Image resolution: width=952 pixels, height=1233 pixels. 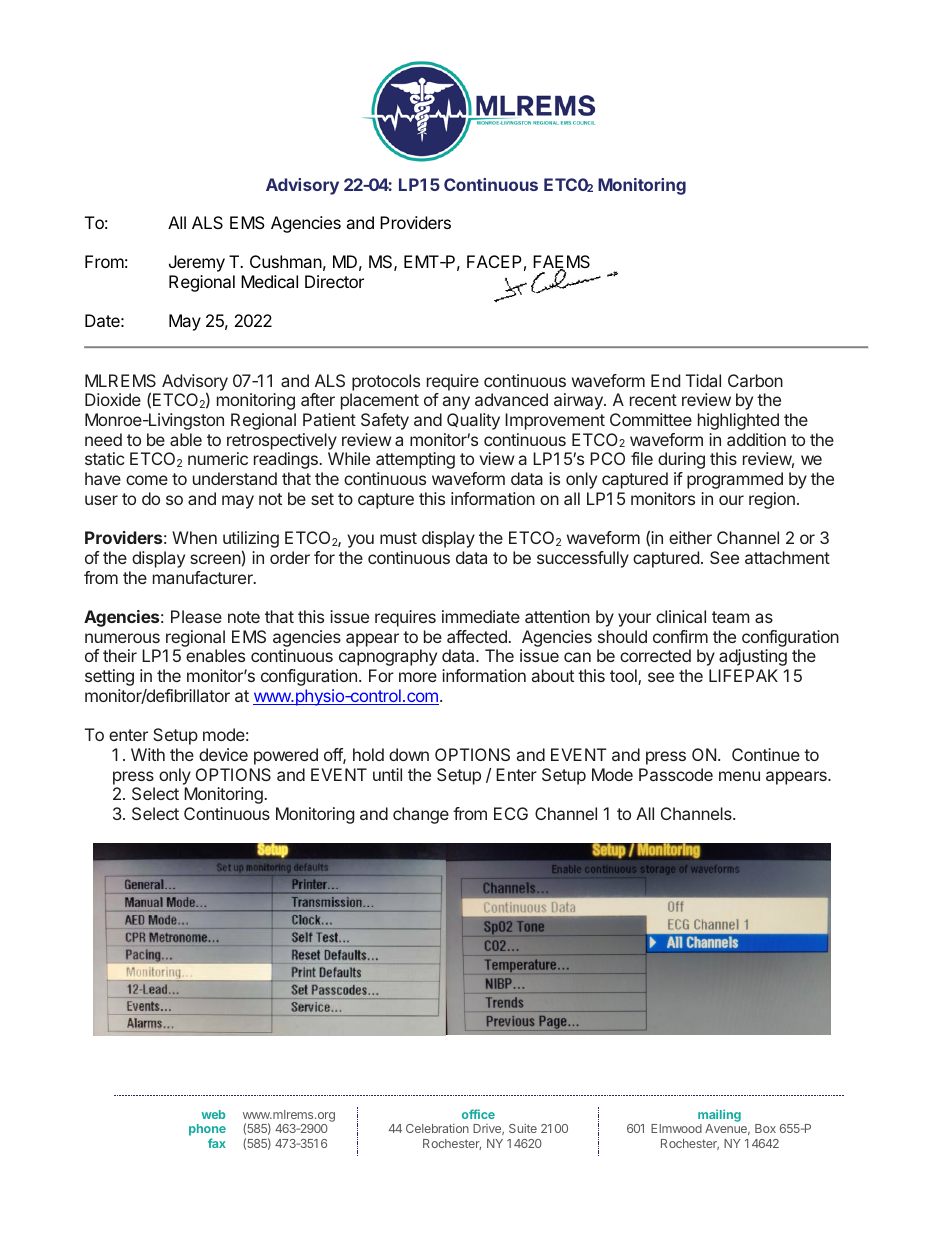 I want to click on Jeremy, so click(x=197, y=263).
